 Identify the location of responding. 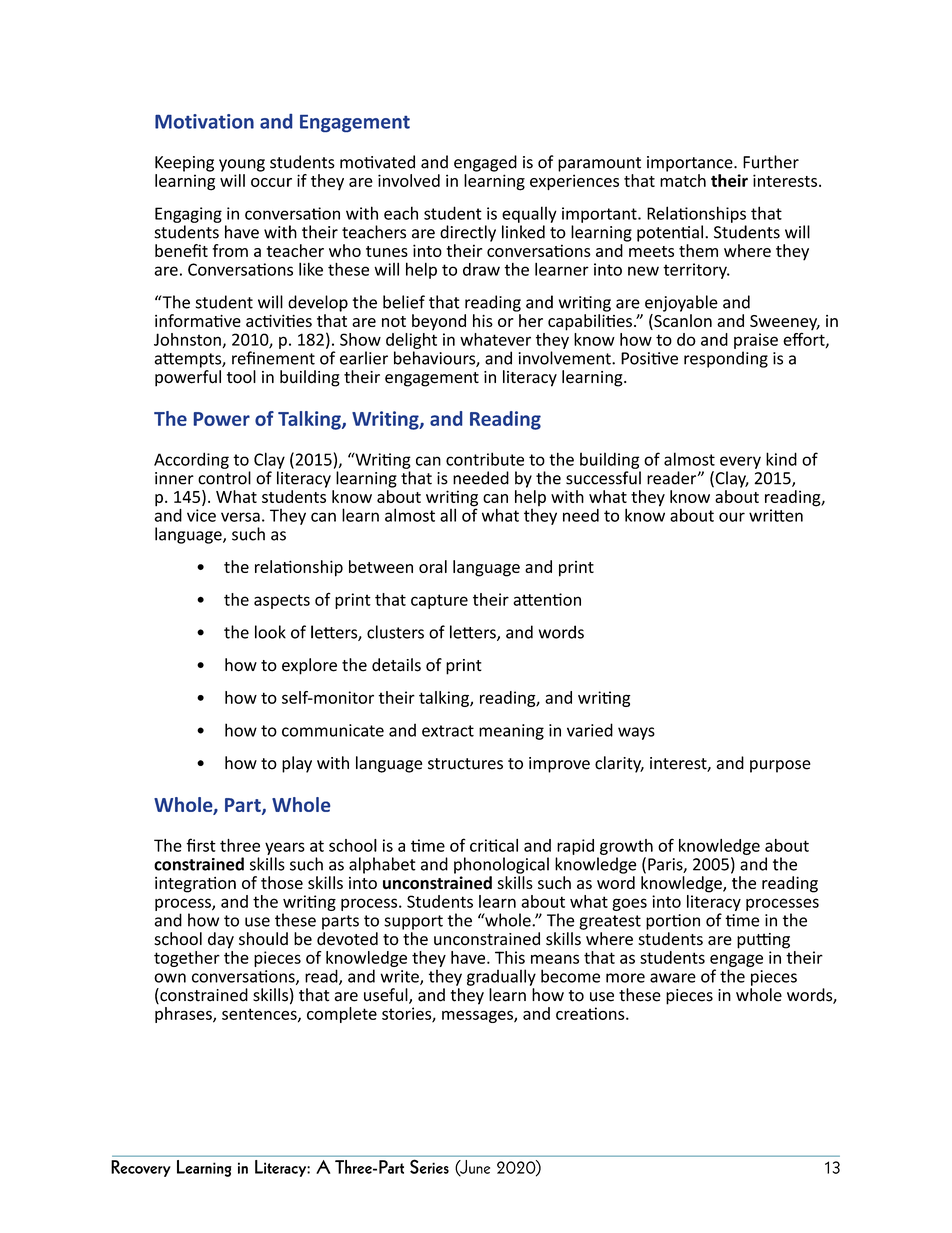
(726, 359).
